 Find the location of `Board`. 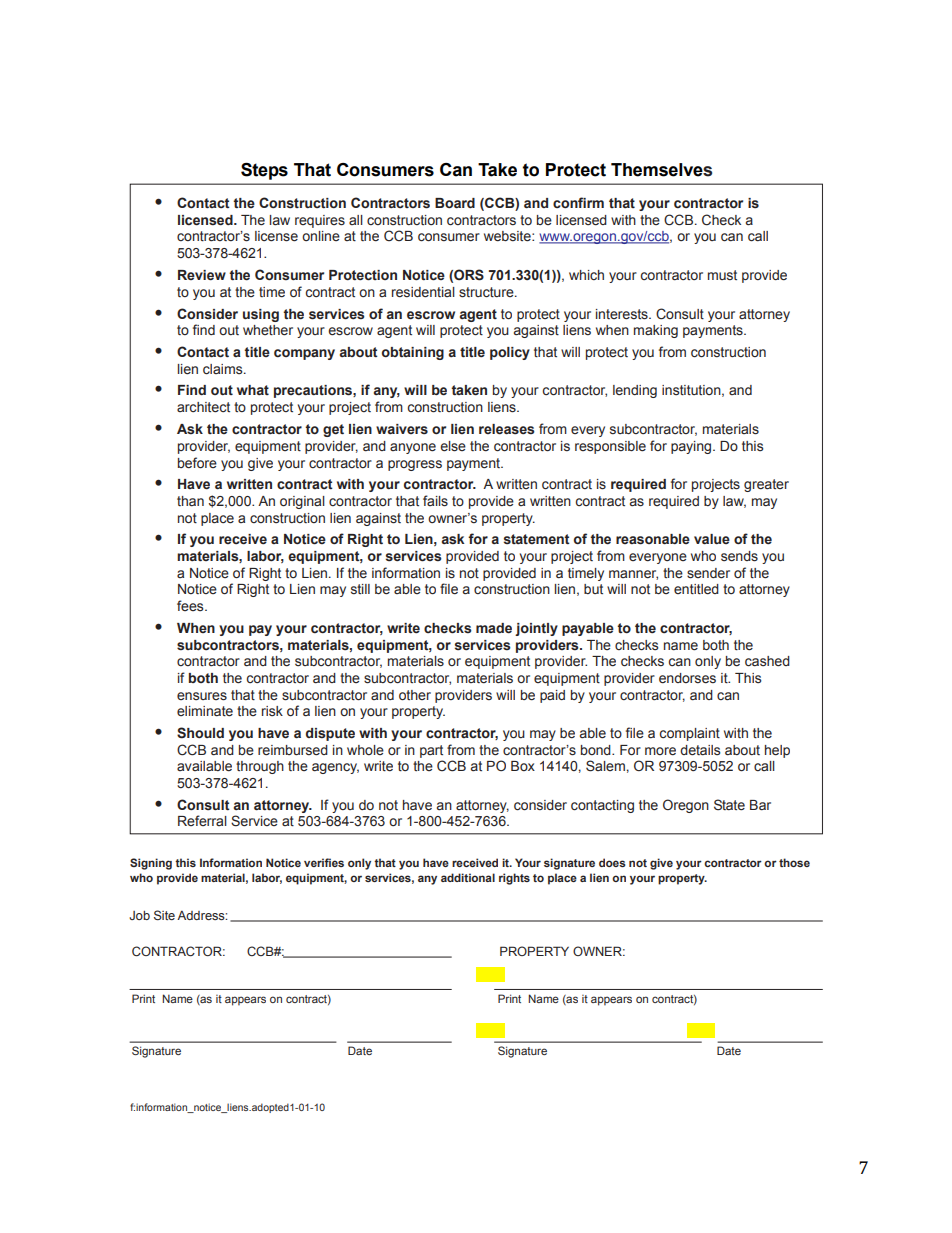

Board is located at coordinates (455, 203).
